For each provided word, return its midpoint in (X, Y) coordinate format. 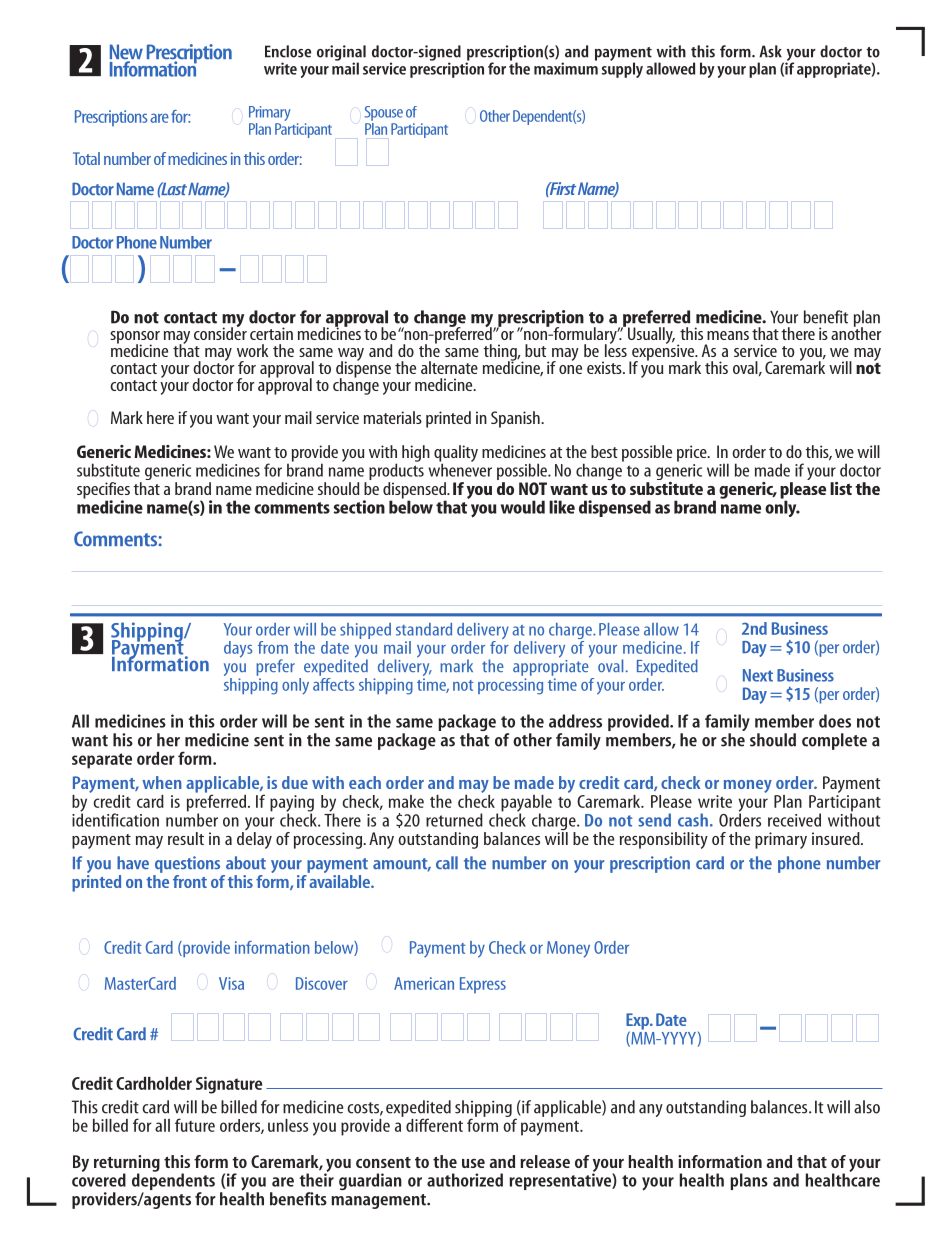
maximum (566, 67)
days (238, 649)
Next (758, 675)
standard (424, 629)
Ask (770, 51)
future (195, 1125)
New (126, 53)
